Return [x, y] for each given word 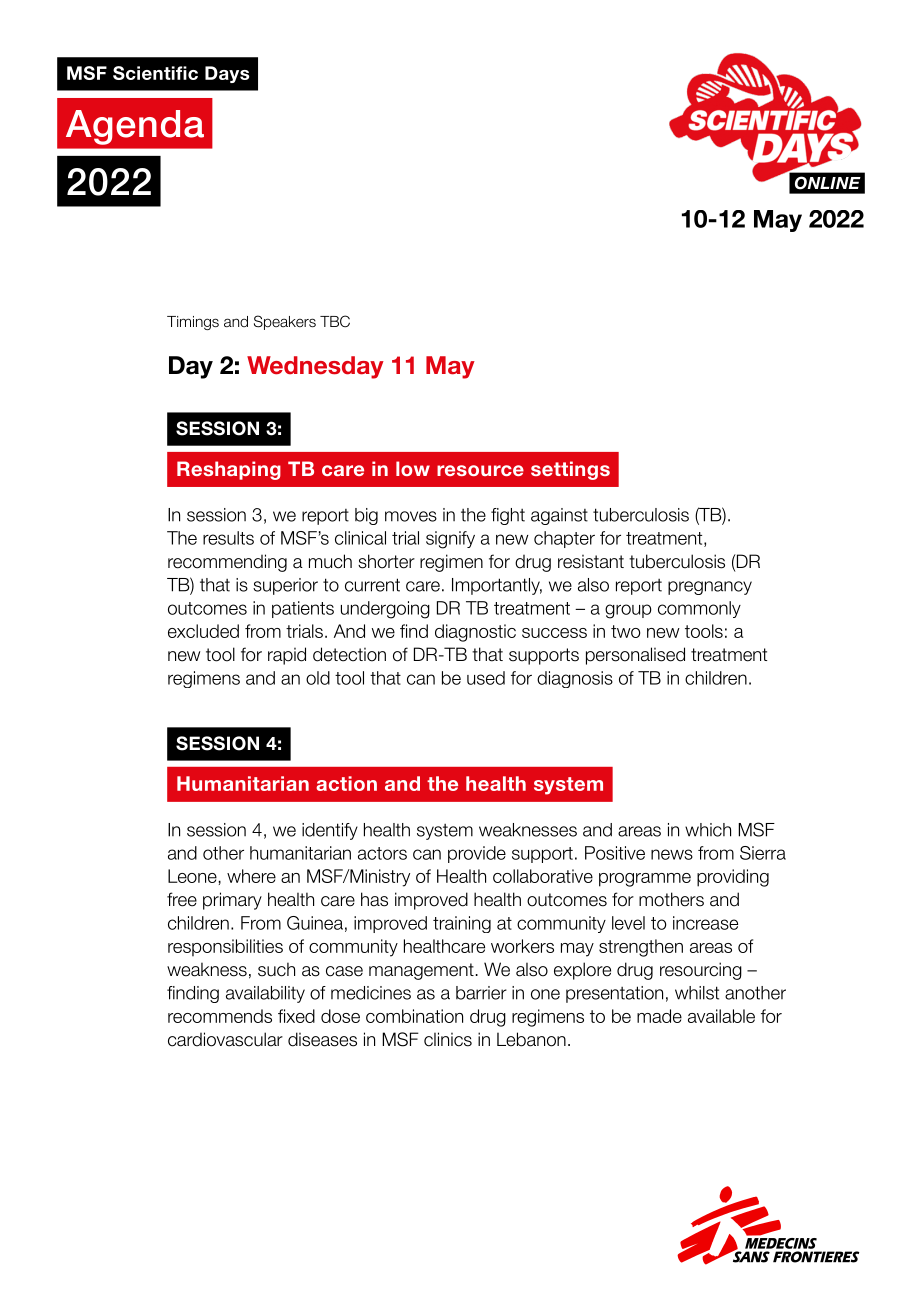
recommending [227, 563]
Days [227, 74]
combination [414, 1016]
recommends [220, 1016]
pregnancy [710, 588]
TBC [335, 321]
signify [450, 540]
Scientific [155, 73]
